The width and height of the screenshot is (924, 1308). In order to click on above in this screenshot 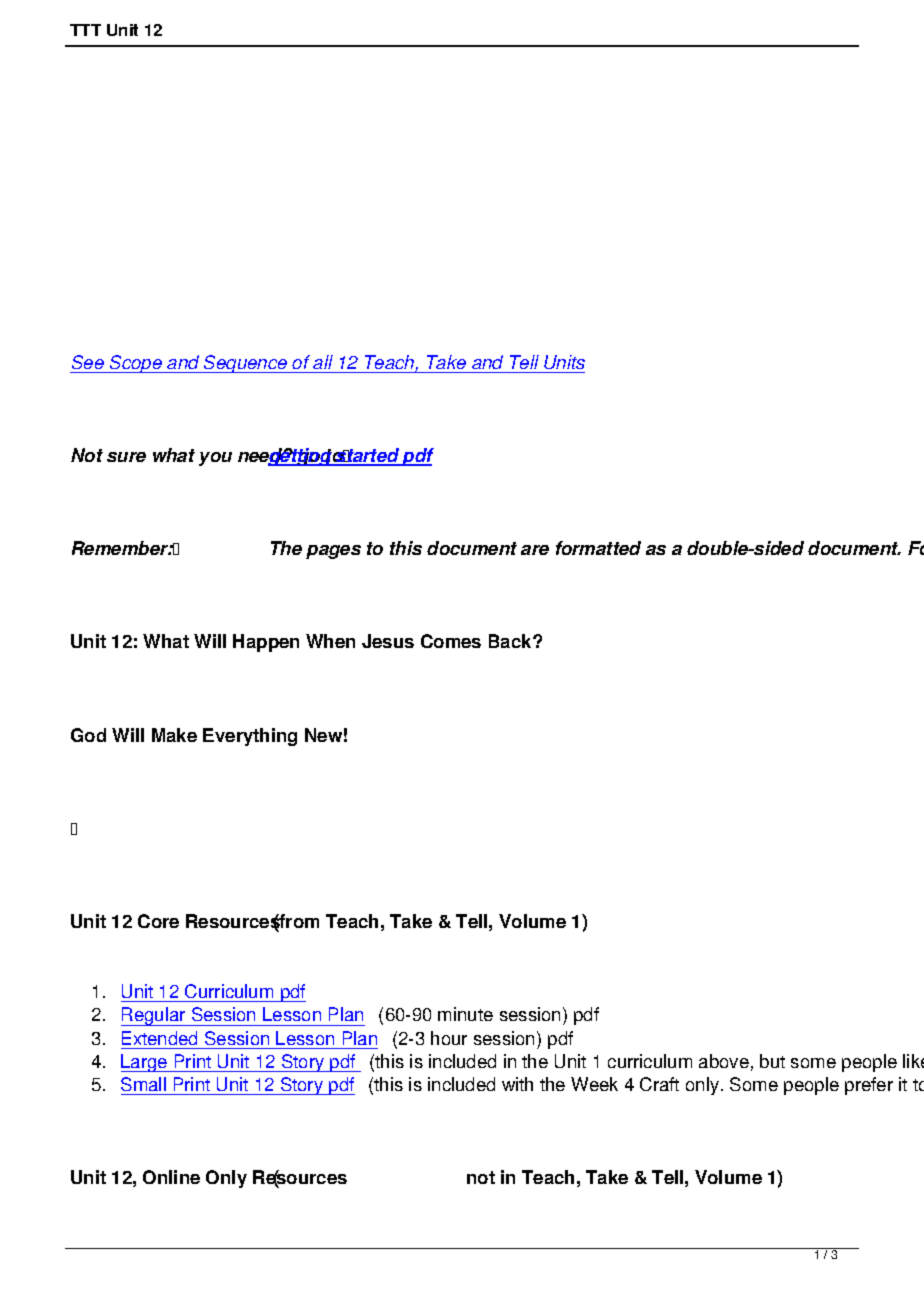, I will do `click(724, 1061)`.
